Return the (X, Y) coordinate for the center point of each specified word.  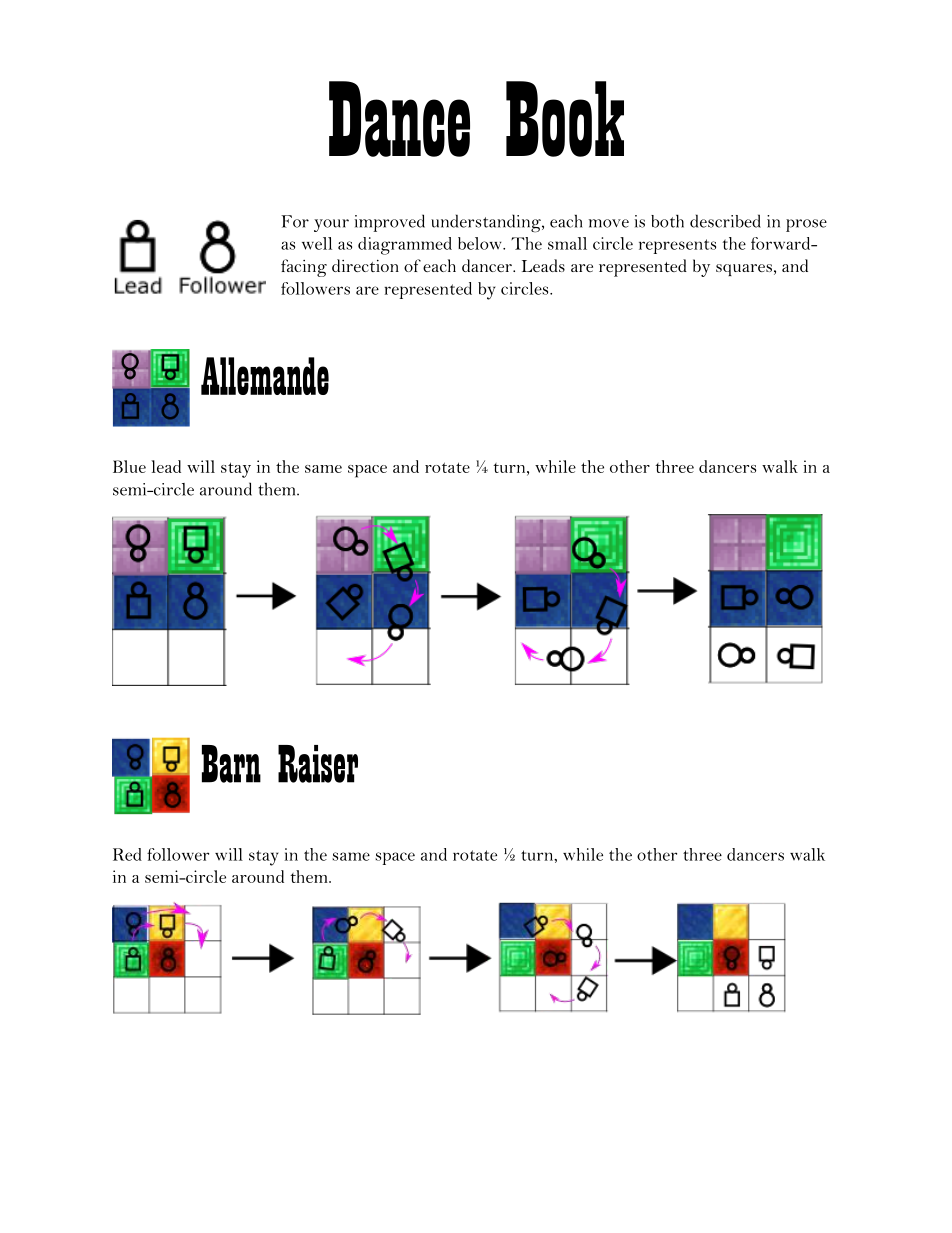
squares (744, 270)
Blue (129, 466)
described (725, 221)
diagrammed (405, 246)
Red (127, 854)
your (331, 225)
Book (565, 119)
